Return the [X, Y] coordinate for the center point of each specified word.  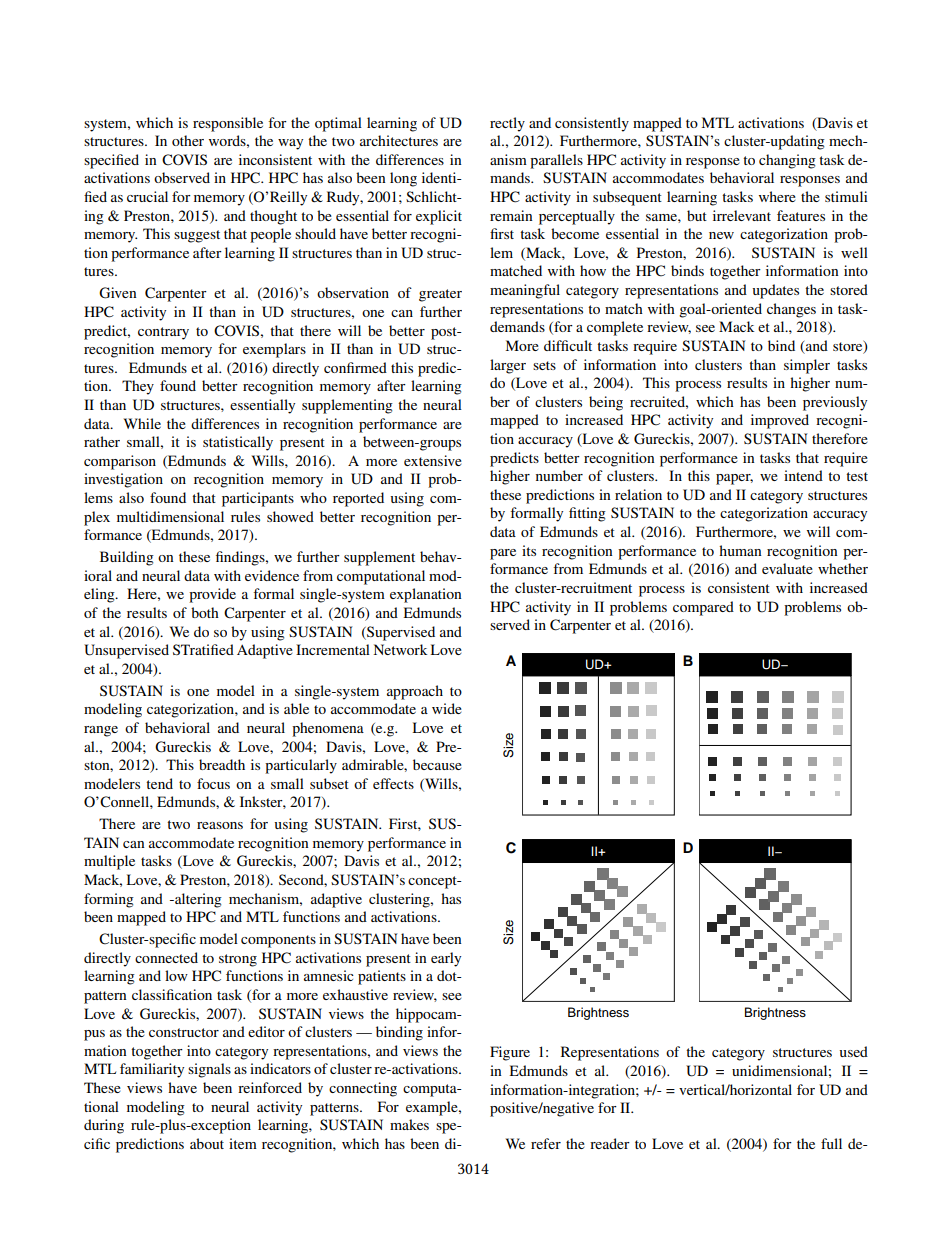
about [207, 1143]
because [437, 764]
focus [213, 783]
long [403, 179]
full [831, 1143]
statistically [238, 443]
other [188, 140]
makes [409, 1124]
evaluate [787, 568]
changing [787, 161]
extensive [433, 460]
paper [734, 479]
